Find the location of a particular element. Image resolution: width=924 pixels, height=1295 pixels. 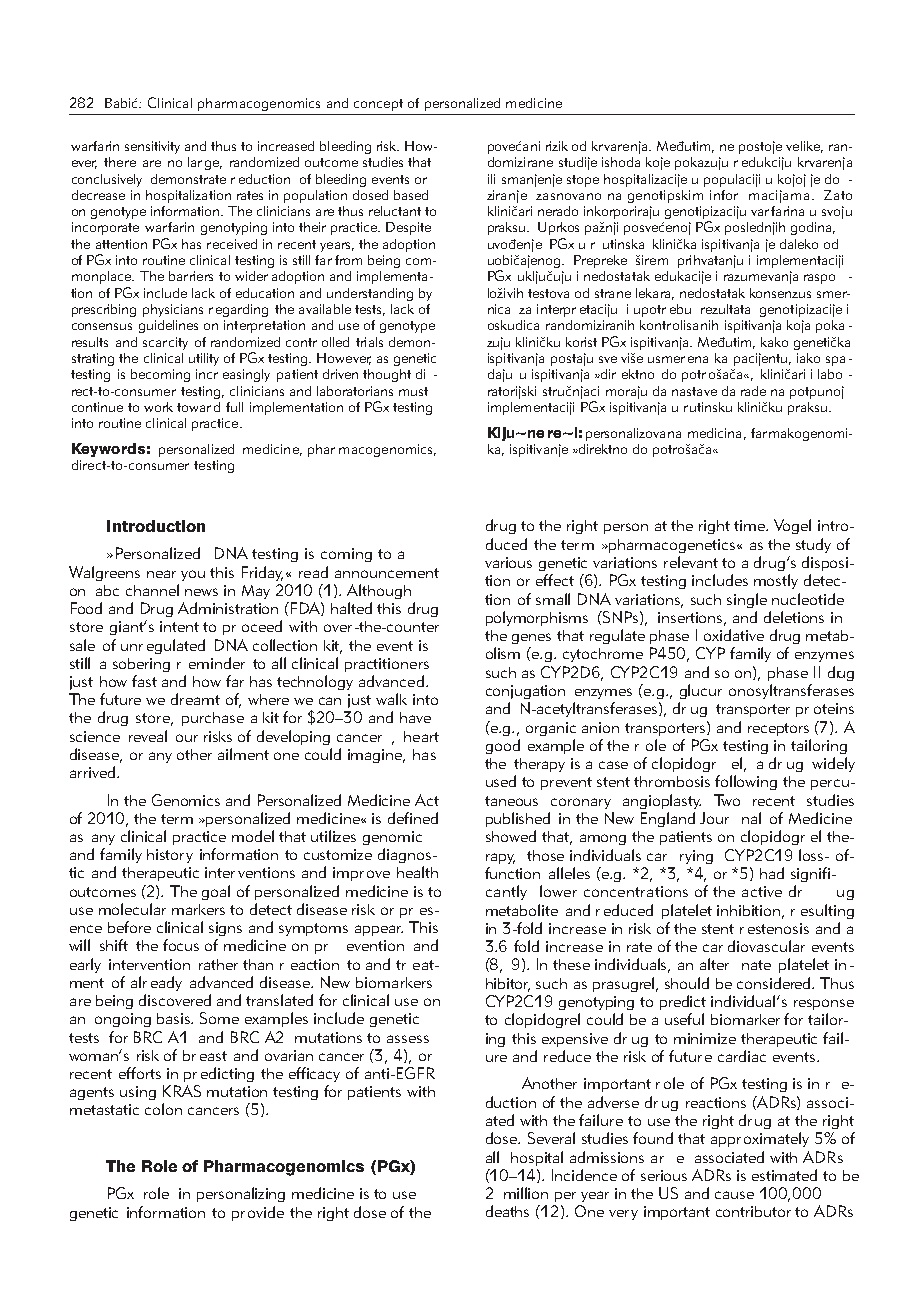

sobering is located at coordinates (141, 665).
